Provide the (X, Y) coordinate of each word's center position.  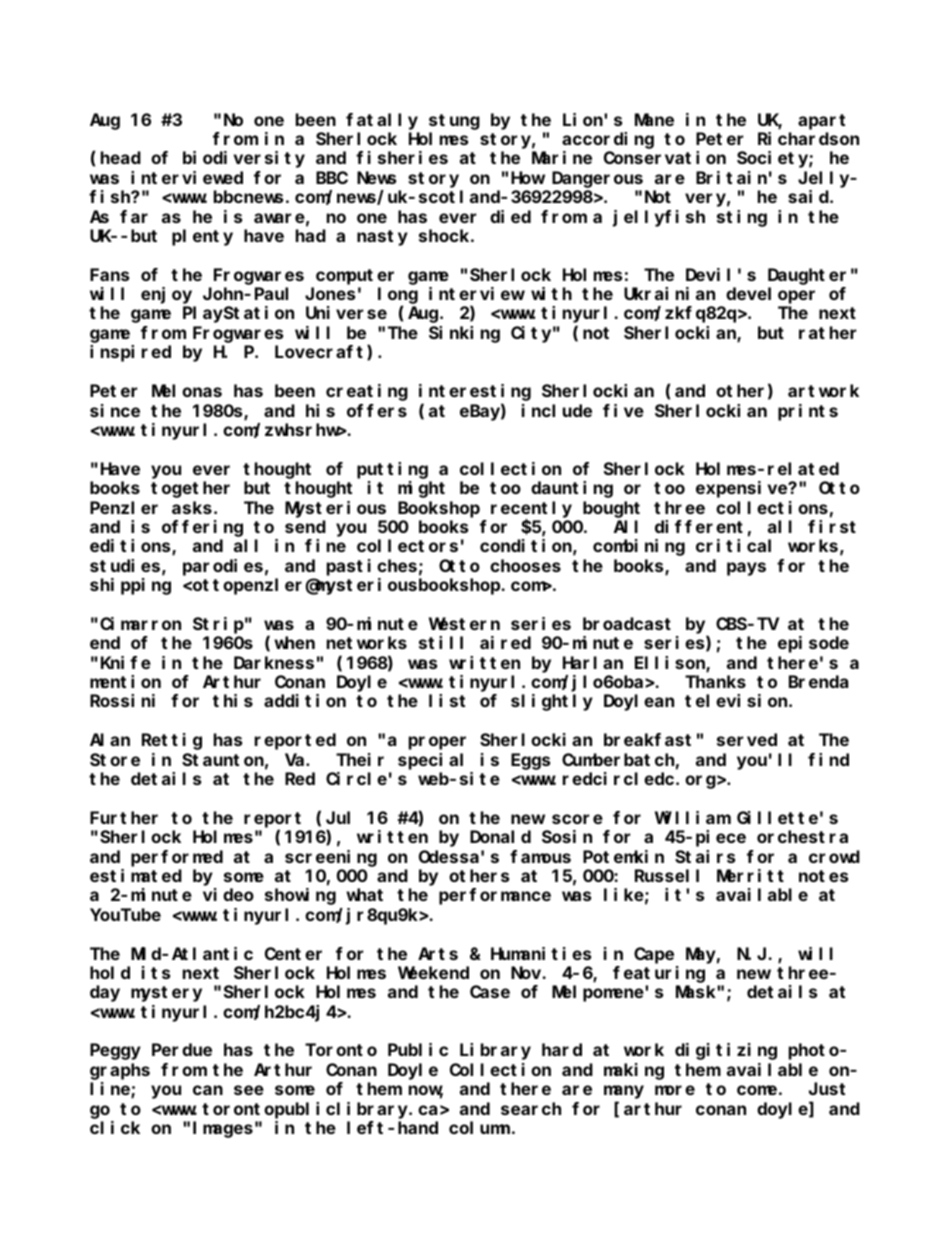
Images (223, 1130)
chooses (525, 565)
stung (454, 122)
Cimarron (140, 623)
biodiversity (244, 159)
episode (813, 644)
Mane (654, 120)
